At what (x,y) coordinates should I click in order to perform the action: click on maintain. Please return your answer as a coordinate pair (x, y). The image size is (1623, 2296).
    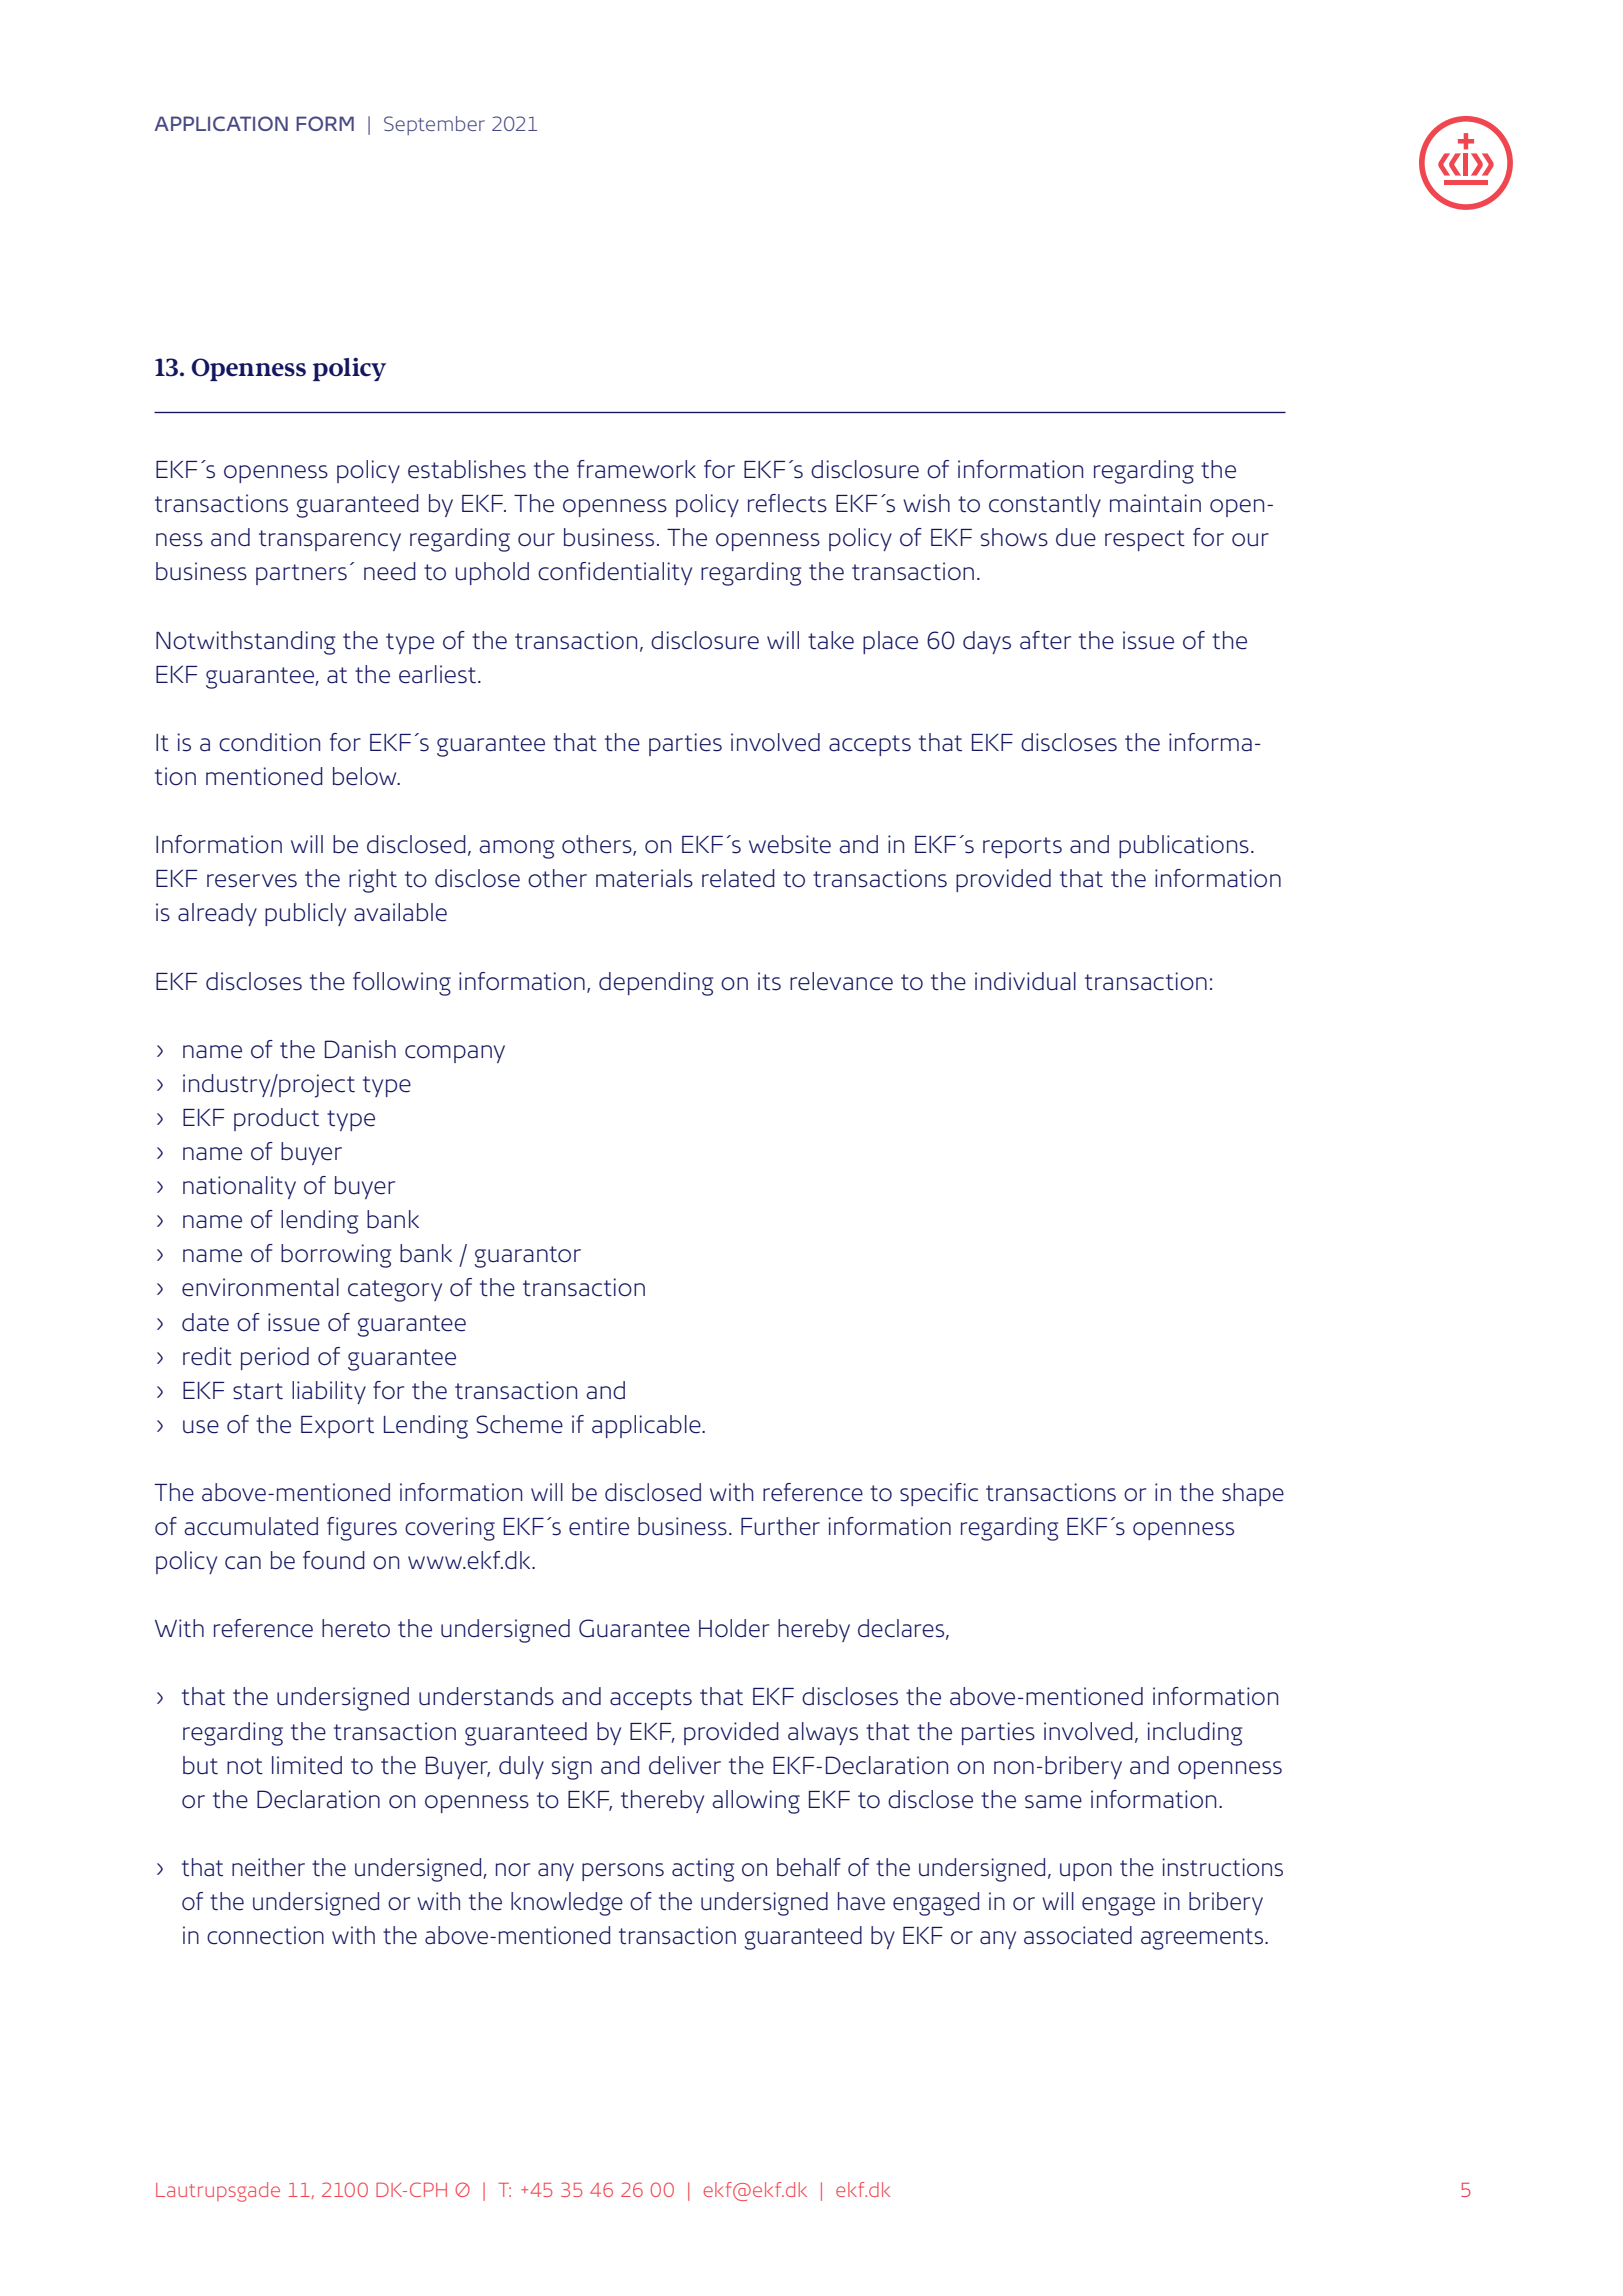
    Looking at the image, I should click on (1155, 503).
